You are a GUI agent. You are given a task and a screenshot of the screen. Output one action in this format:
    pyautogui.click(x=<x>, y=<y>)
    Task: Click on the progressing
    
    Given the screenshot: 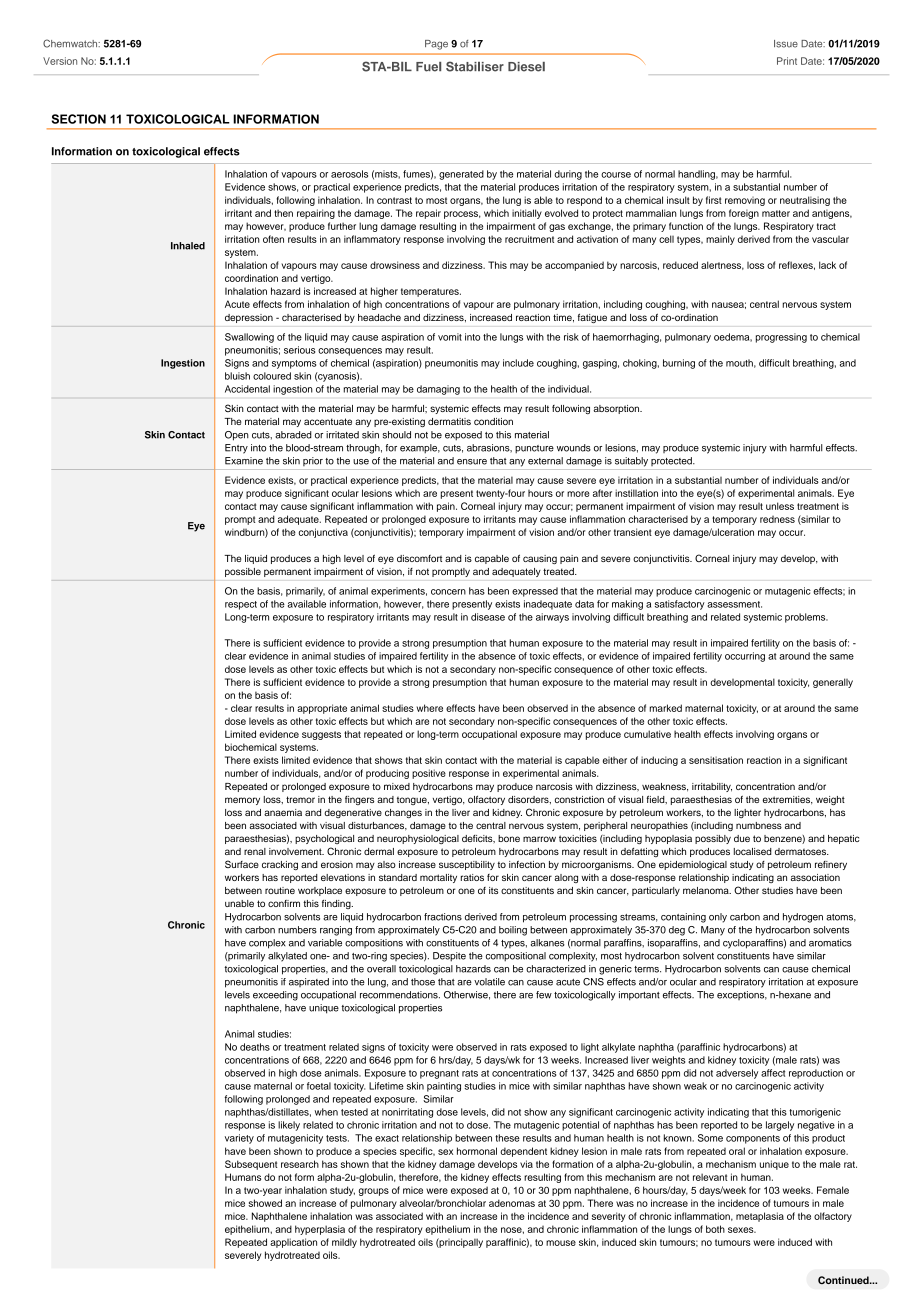 What is the action you would take?
    pyautogui.click(x=781, y=338)
